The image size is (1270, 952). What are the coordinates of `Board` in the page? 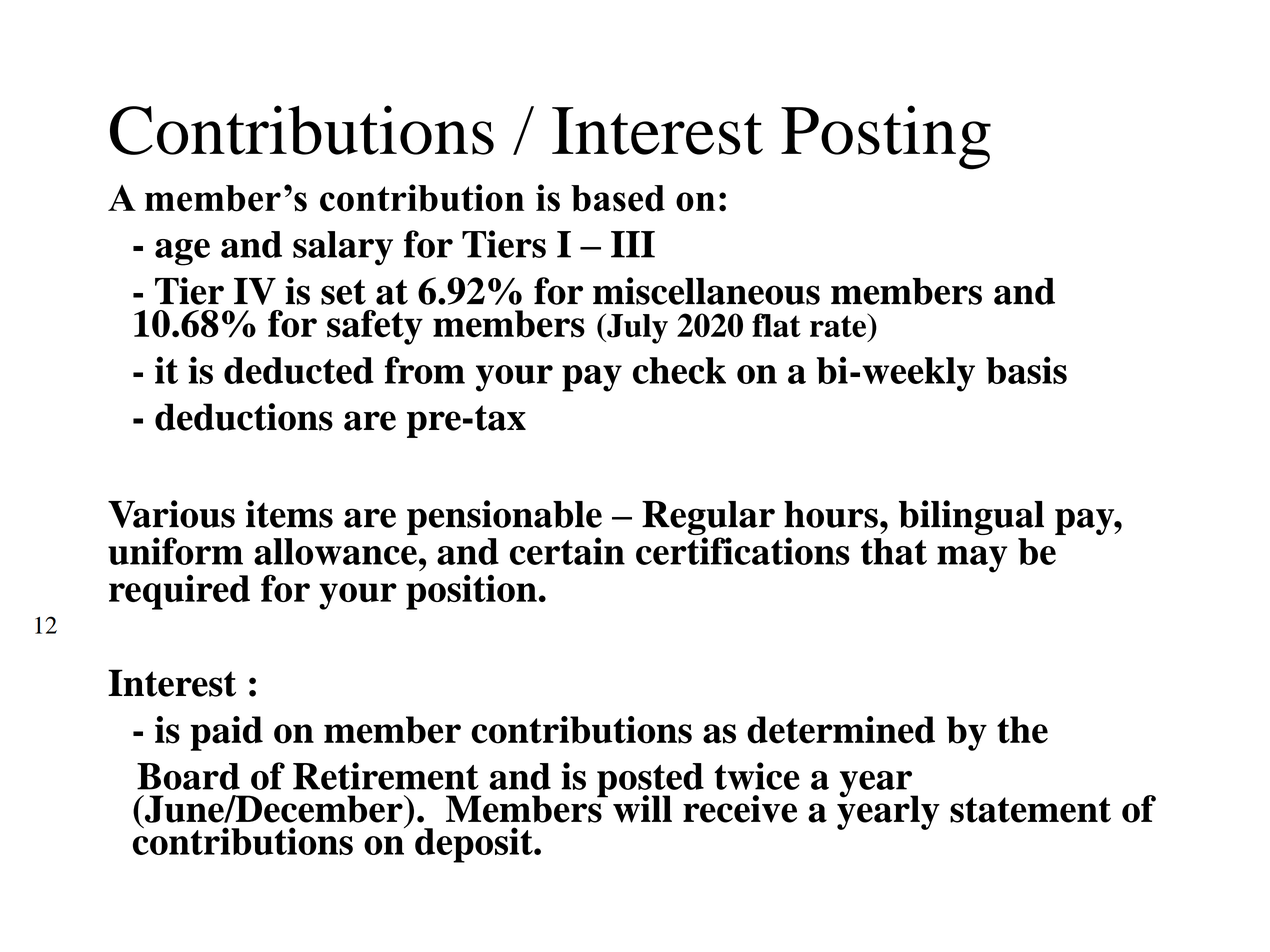 It's located at (188, 776).
